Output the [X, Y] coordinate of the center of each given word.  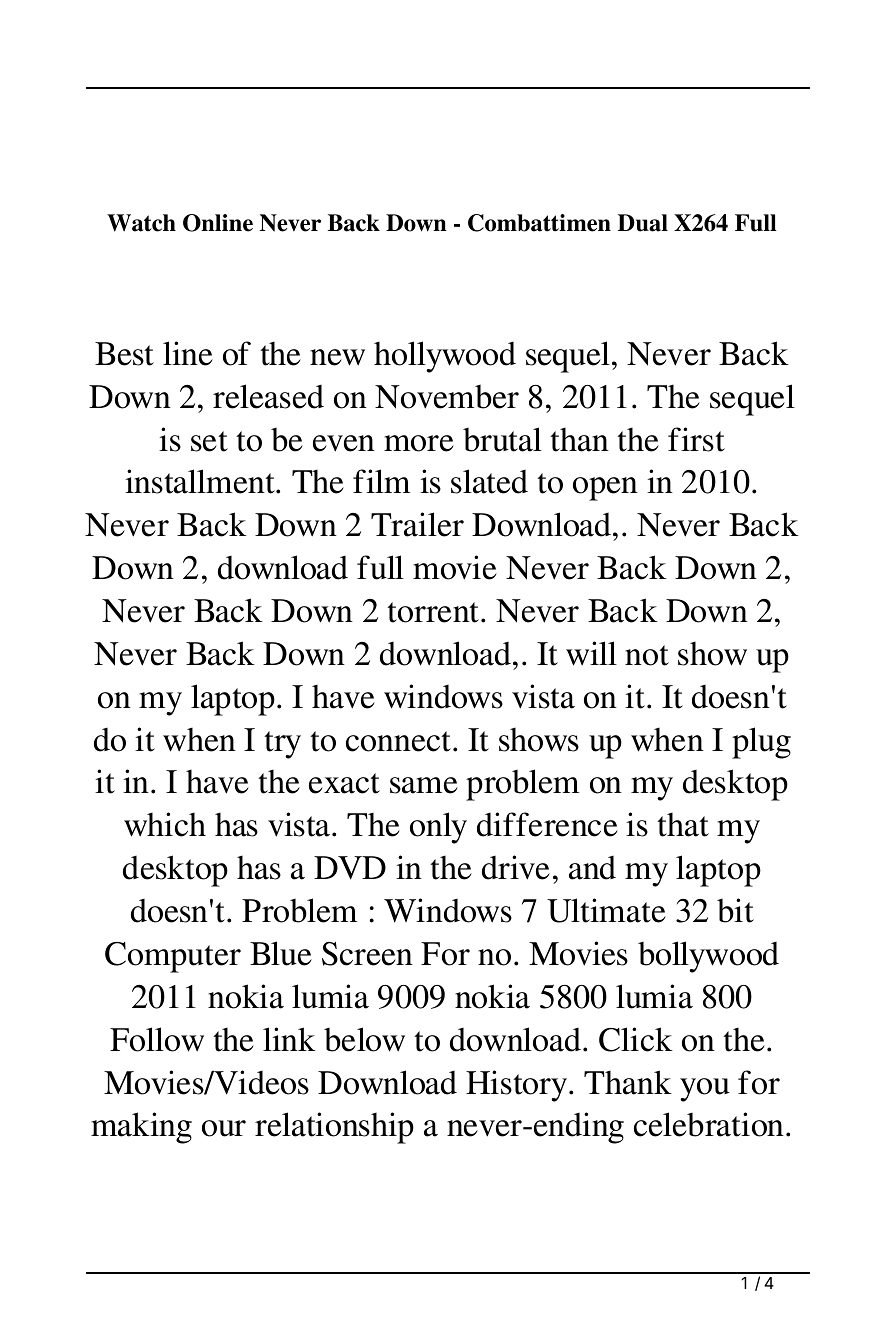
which [165, 824]
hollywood [445, 357]
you [705, 1090]
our [224, 1128]
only [438, 828]
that [683, 825]
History [518, 1086]
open [605, 489]
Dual [643, 223]
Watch [141, 223]
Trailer [417, 524]
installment [201, 481]
